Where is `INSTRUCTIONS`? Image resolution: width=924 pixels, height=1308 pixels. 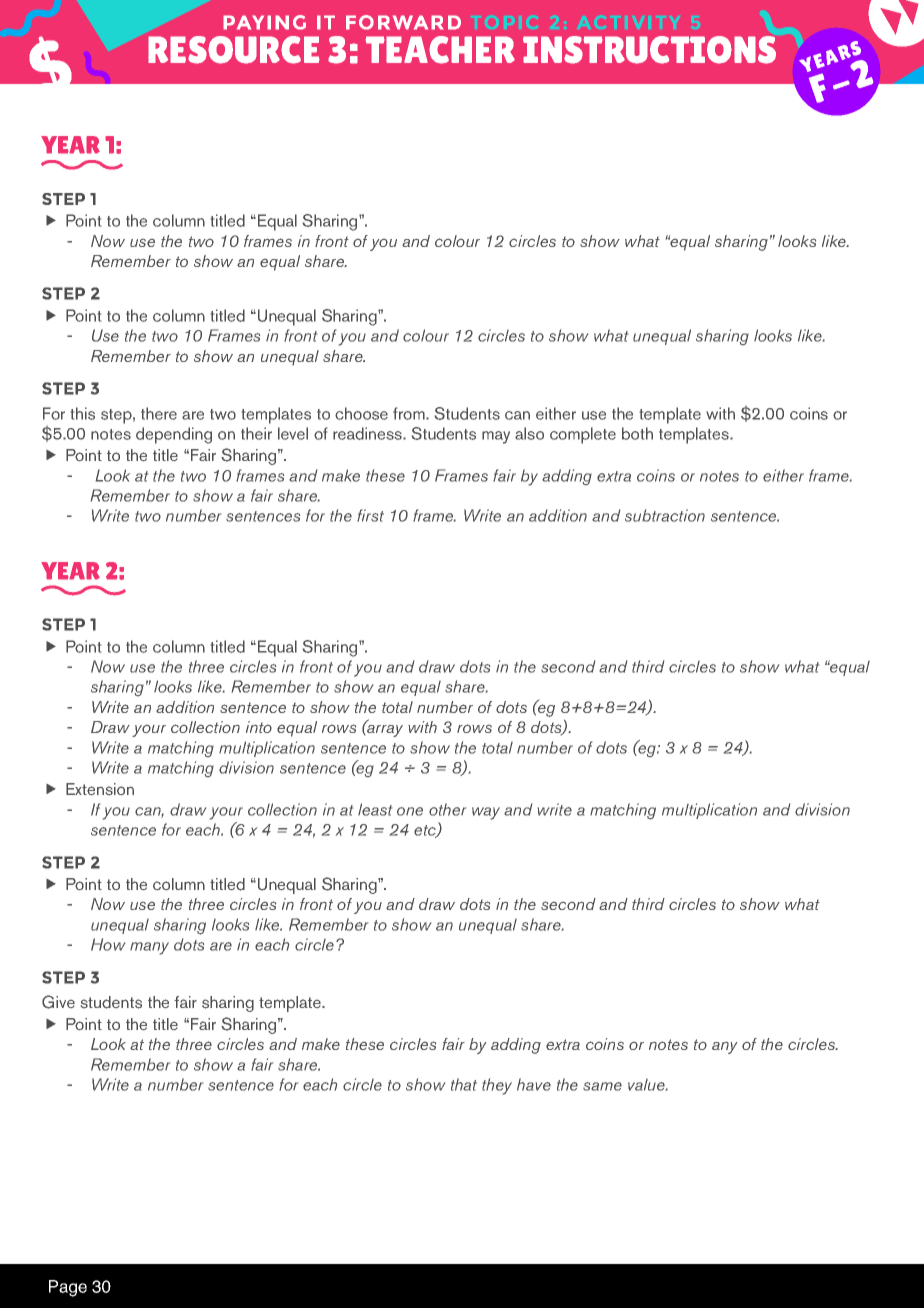
INSTRUCTIONS is located at coordinates (649, 50).
